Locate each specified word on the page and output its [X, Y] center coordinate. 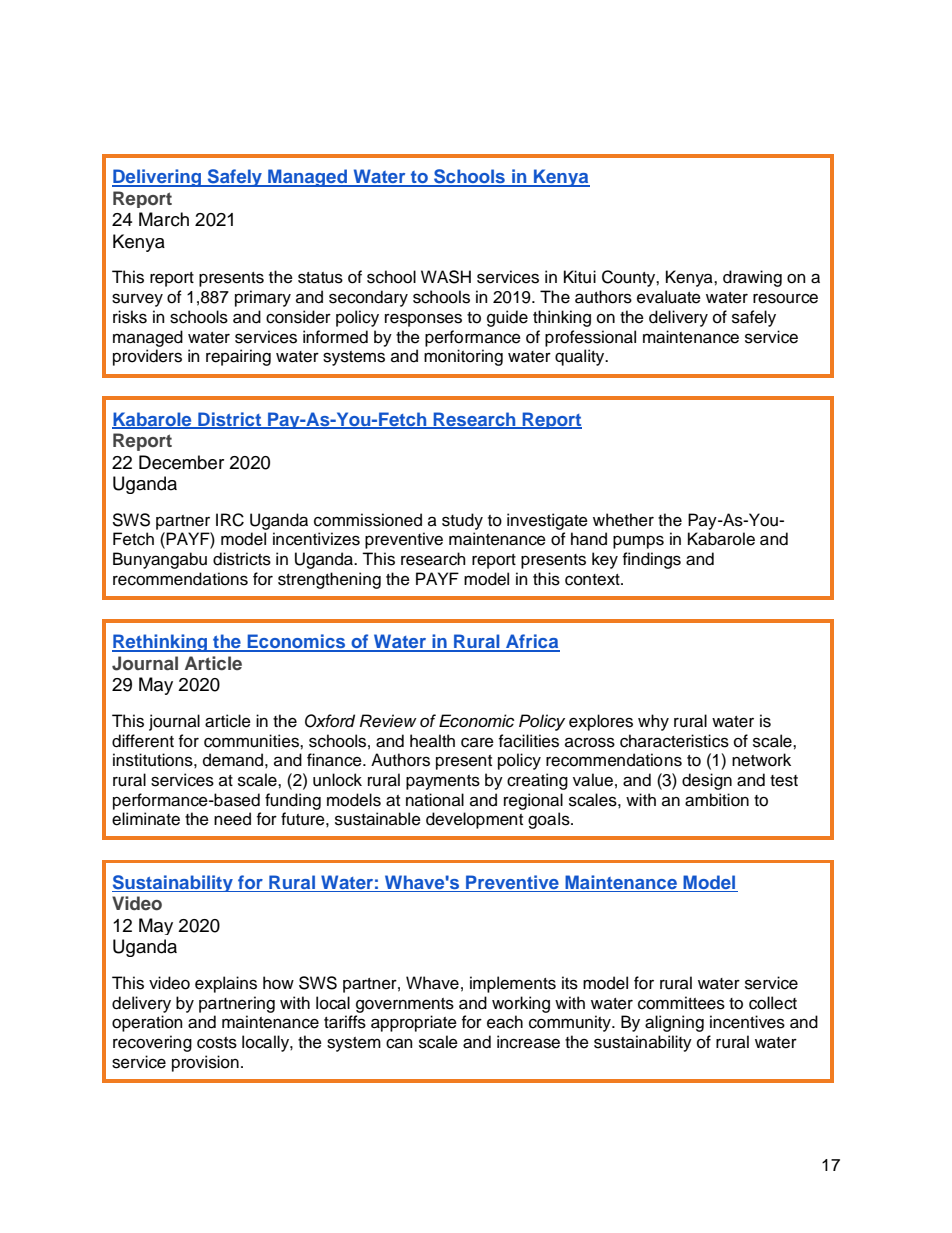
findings [652, 560]
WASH [446, 277]
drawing [752, 278]
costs [217, 1043]
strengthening [329, 580]
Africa [532, 642]
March [164, 219]
